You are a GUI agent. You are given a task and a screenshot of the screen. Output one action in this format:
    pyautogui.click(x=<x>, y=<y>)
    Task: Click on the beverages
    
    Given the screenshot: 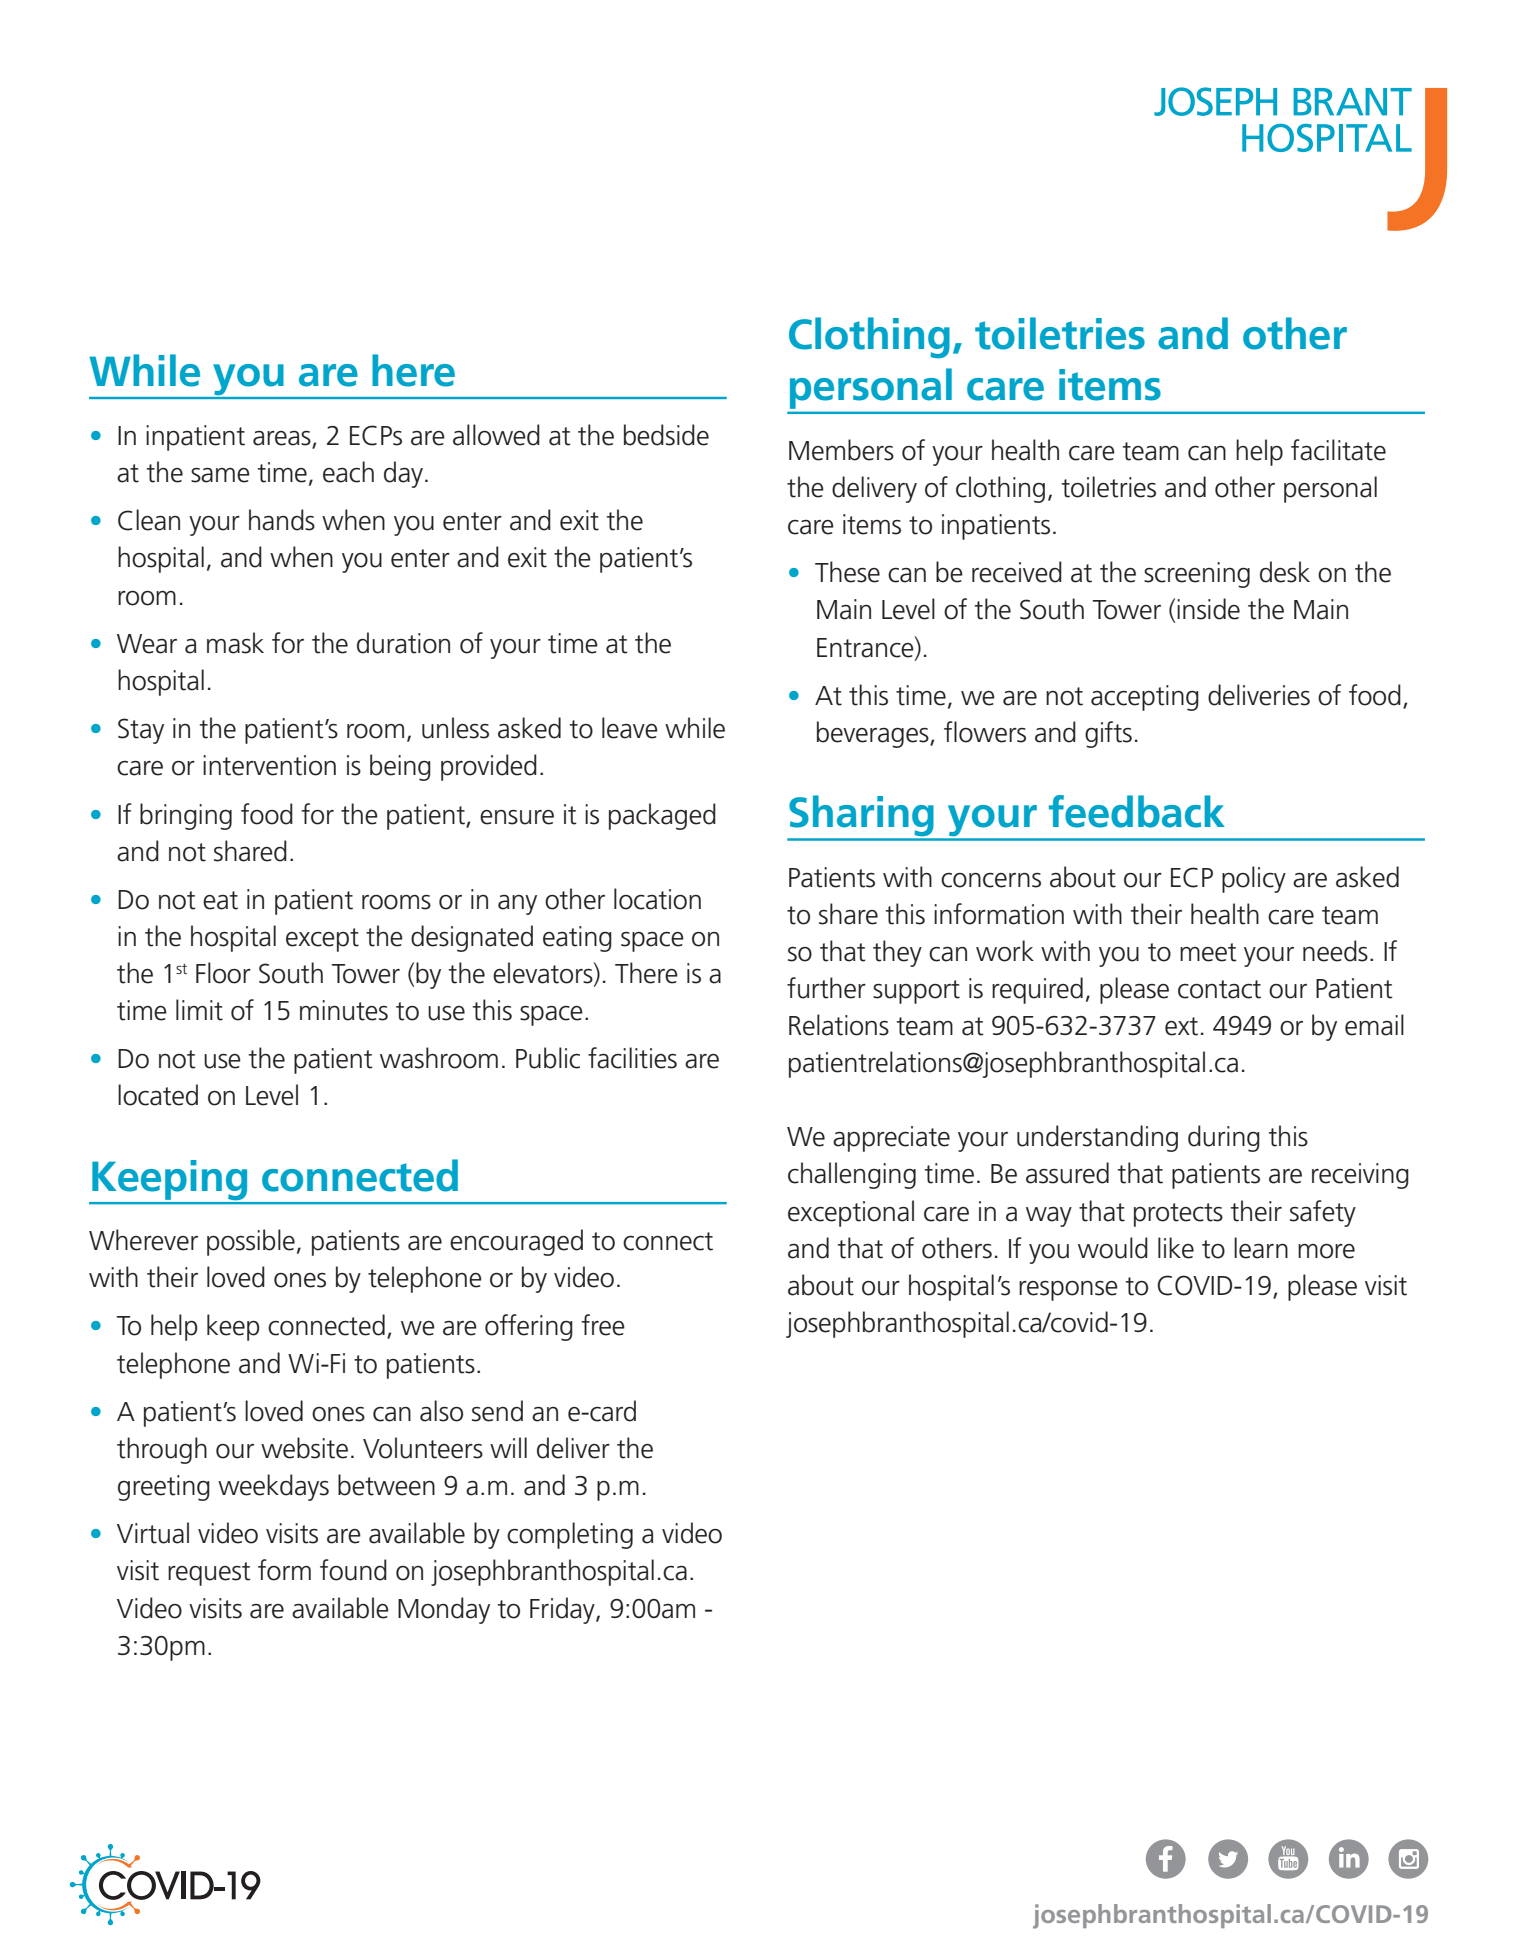 What is the action you would take?
    pyautogui.click(x=874, y=734)
